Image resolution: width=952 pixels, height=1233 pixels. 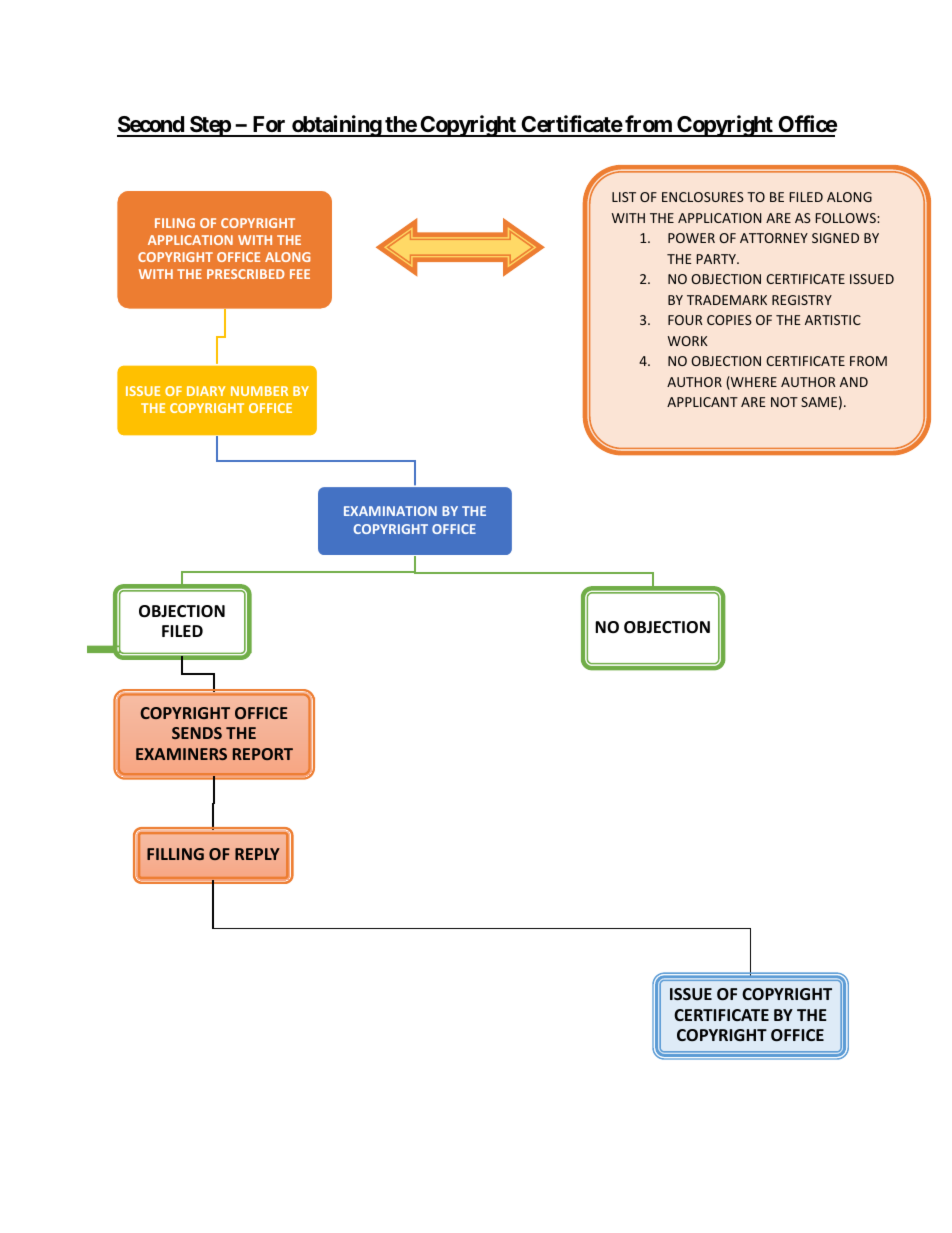 What do you see at coordinates (784, 402) in the image?
I see `NOT` at bounding box center [784, 402].
